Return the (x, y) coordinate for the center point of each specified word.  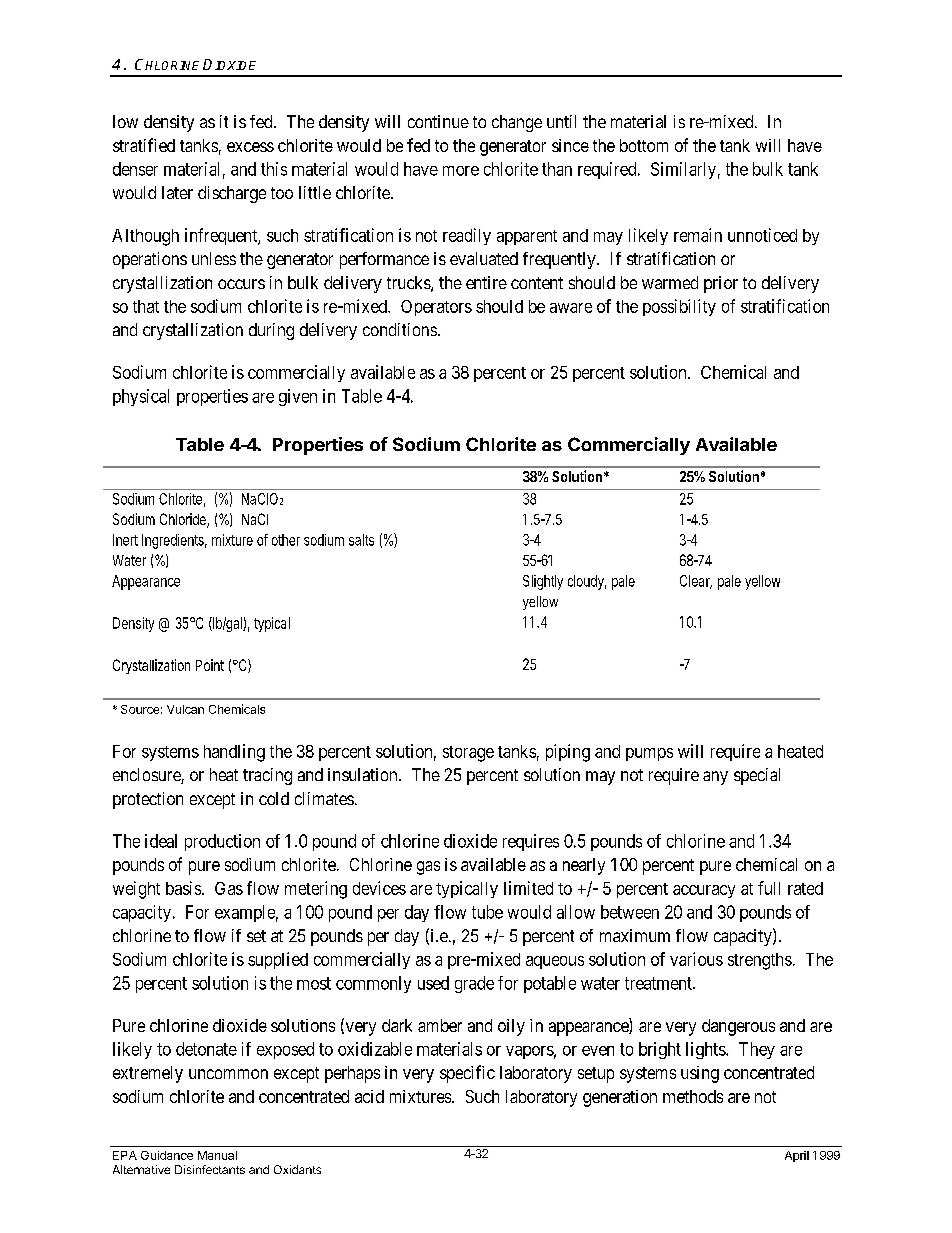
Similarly (683, 170)
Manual (217, 1155)
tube (487, 912)
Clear (696, 582)
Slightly (543, 582)
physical (141, 397)
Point (210, 665)
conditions (400, 329)
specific (467, 1074)
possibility (679, 307)
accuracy (704, 891)
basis (184, 888)
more (461, 171)
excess (250, 147)
